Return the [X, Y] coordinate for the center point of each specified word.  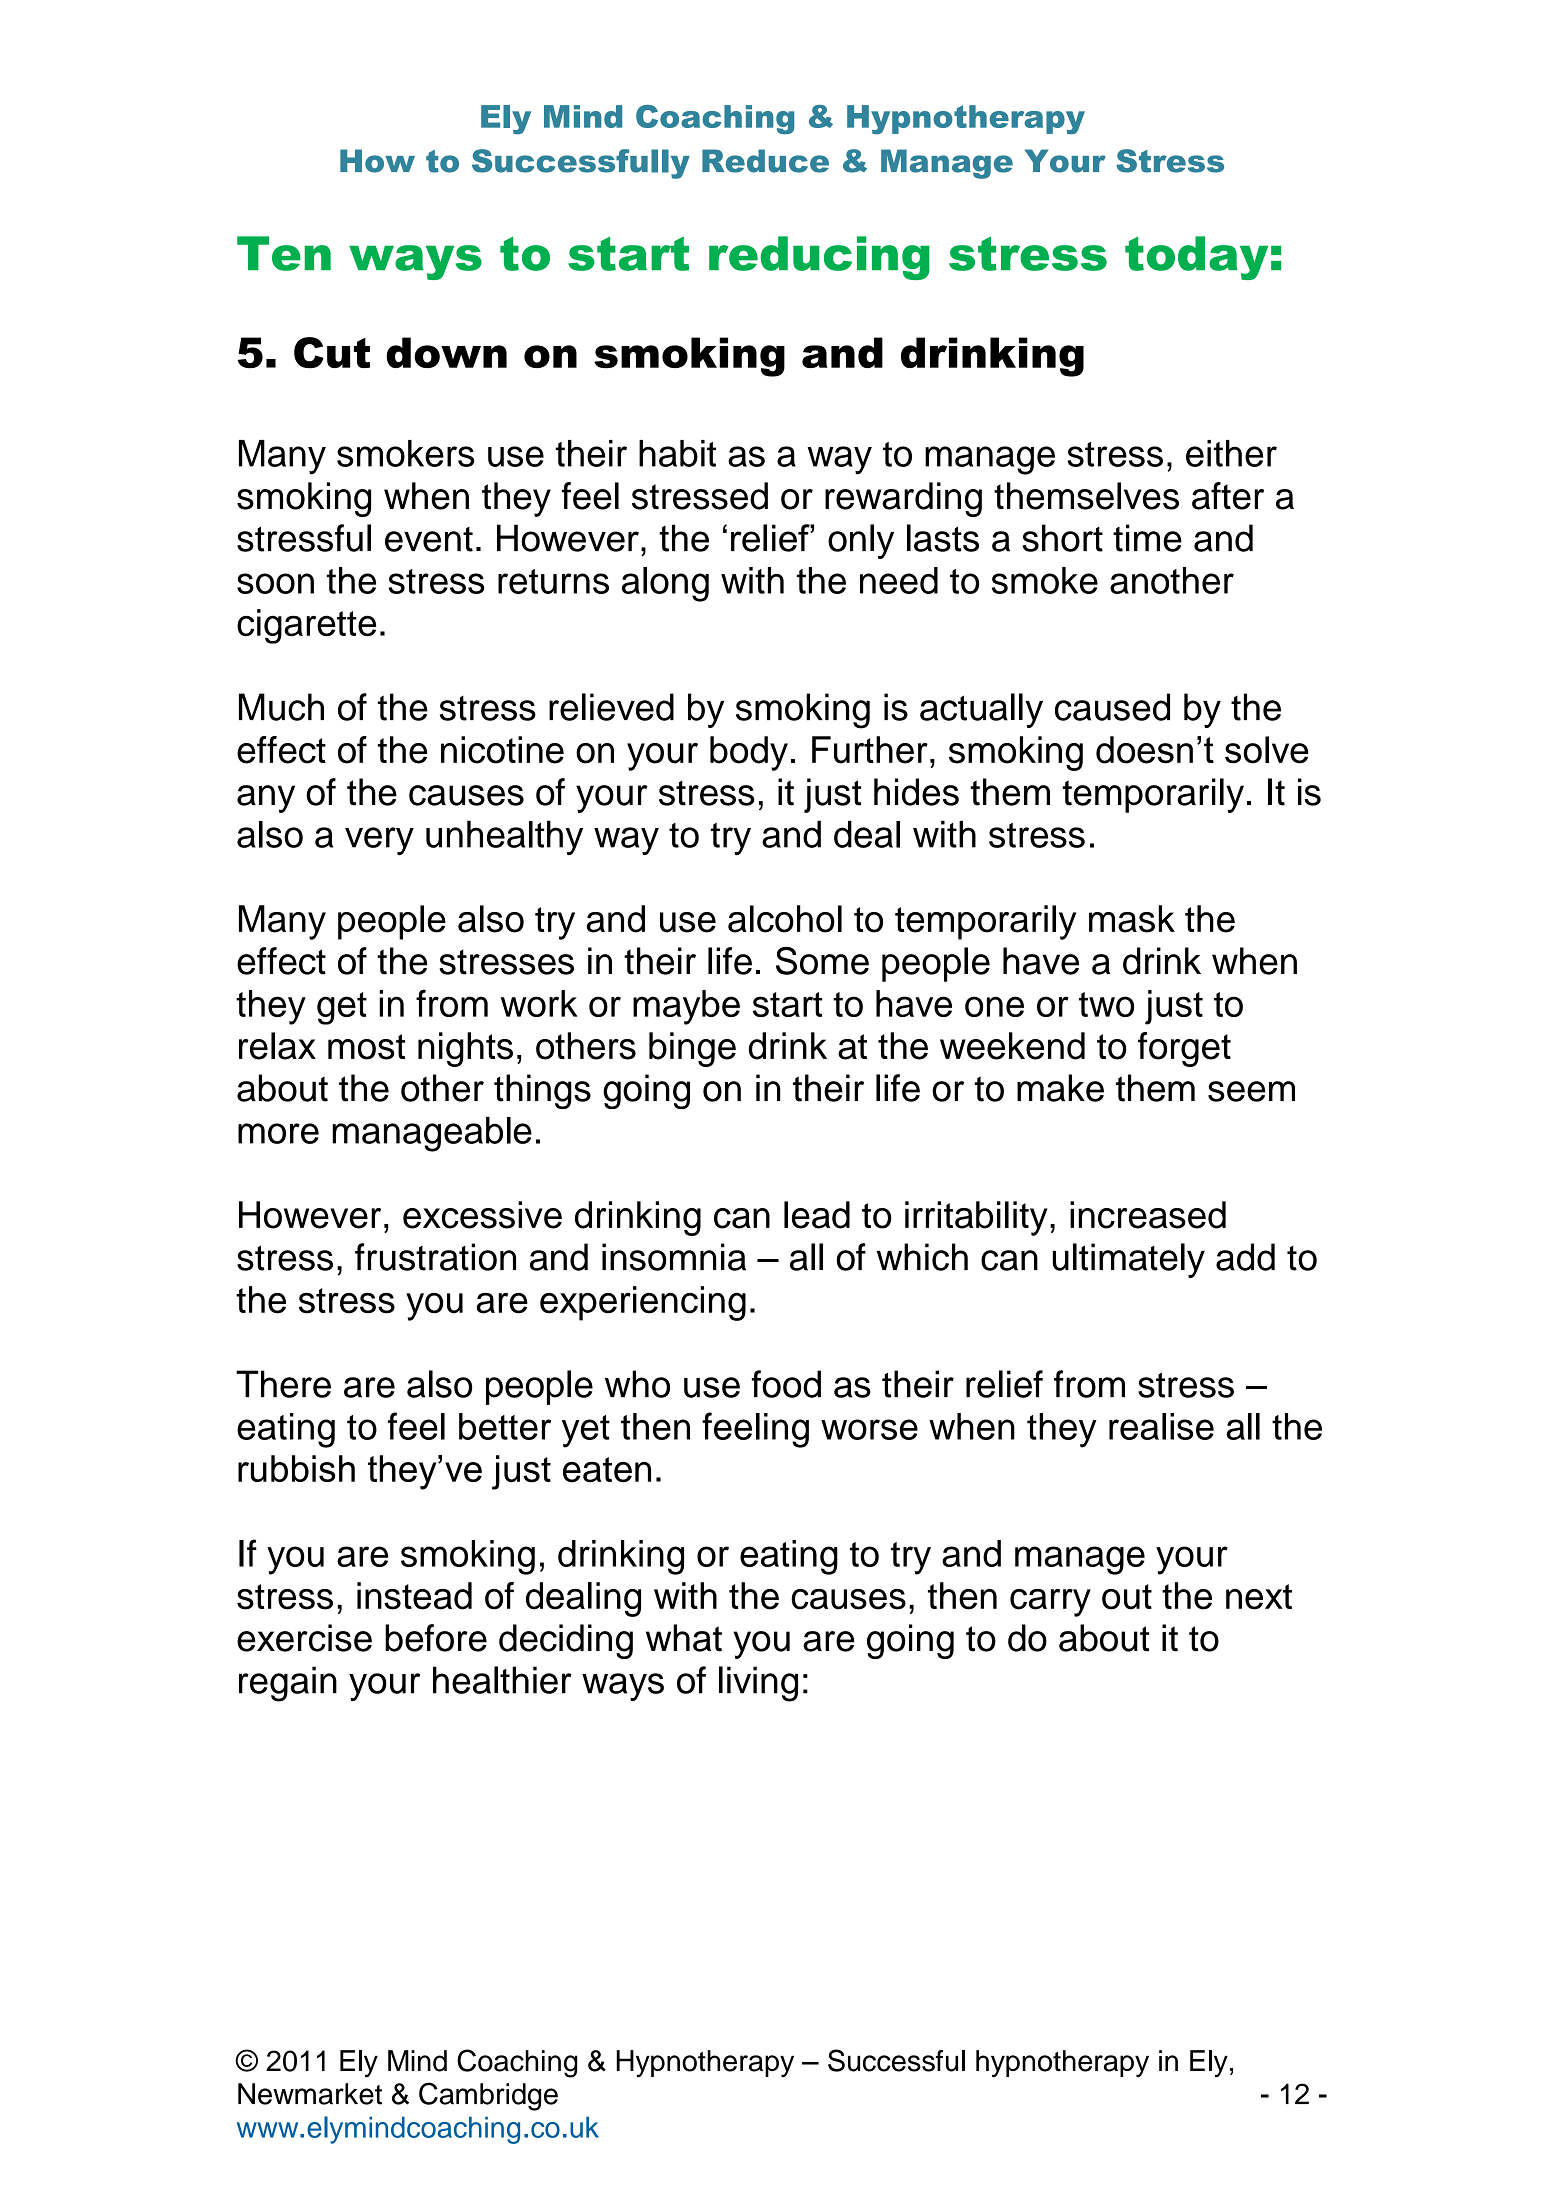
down [446, 352]
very [379, 841]
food [786, 1384]
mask [1132, 919]
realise [1161, 1426]
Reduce [765, 161]
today [1196, 258]
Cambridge [488, 2096]
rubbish [296, 1468]
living [758, 1684]
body [749, 753]
